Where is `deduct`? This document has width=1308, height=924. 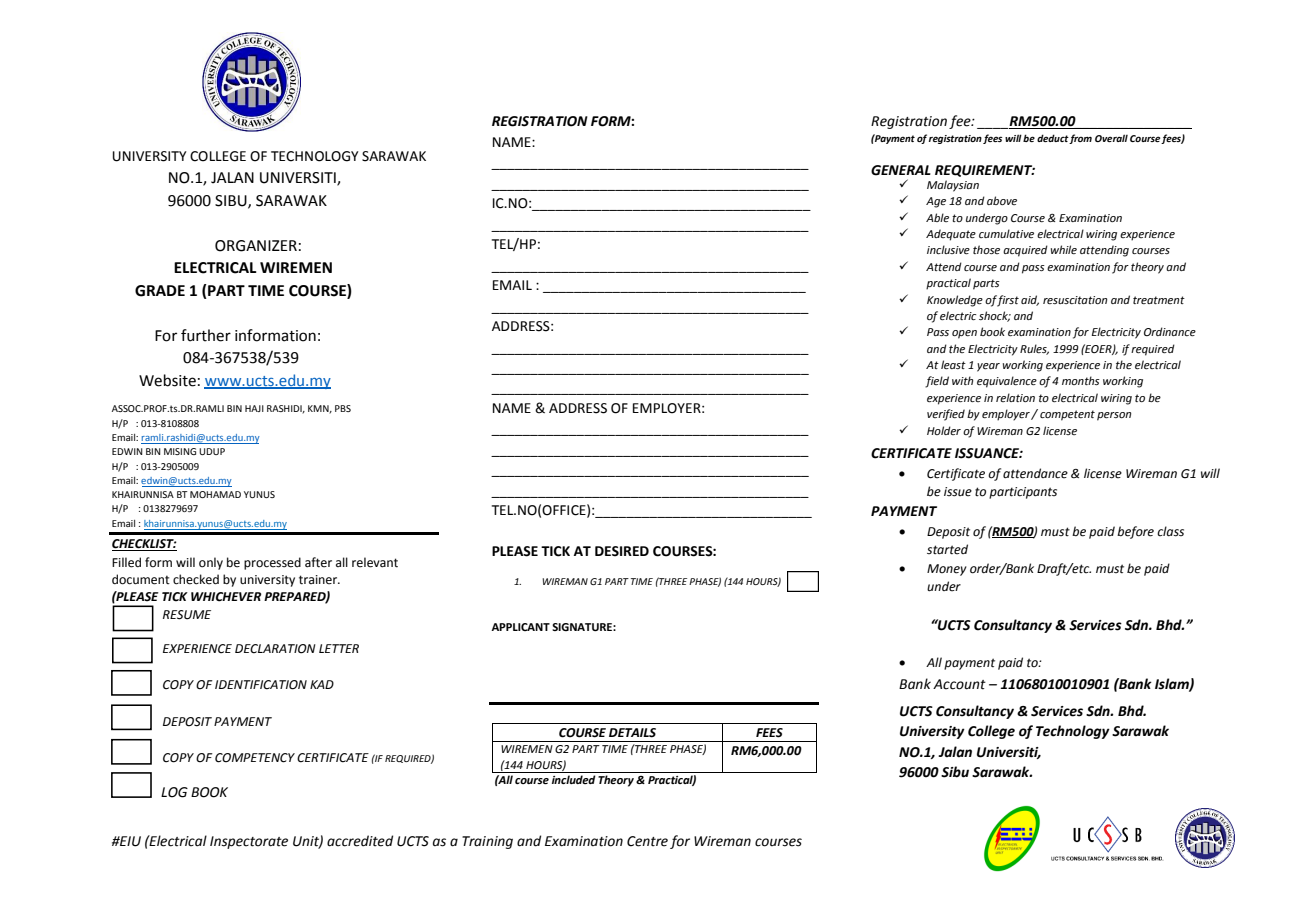
deduct is located at coordinates (1053, 139).
